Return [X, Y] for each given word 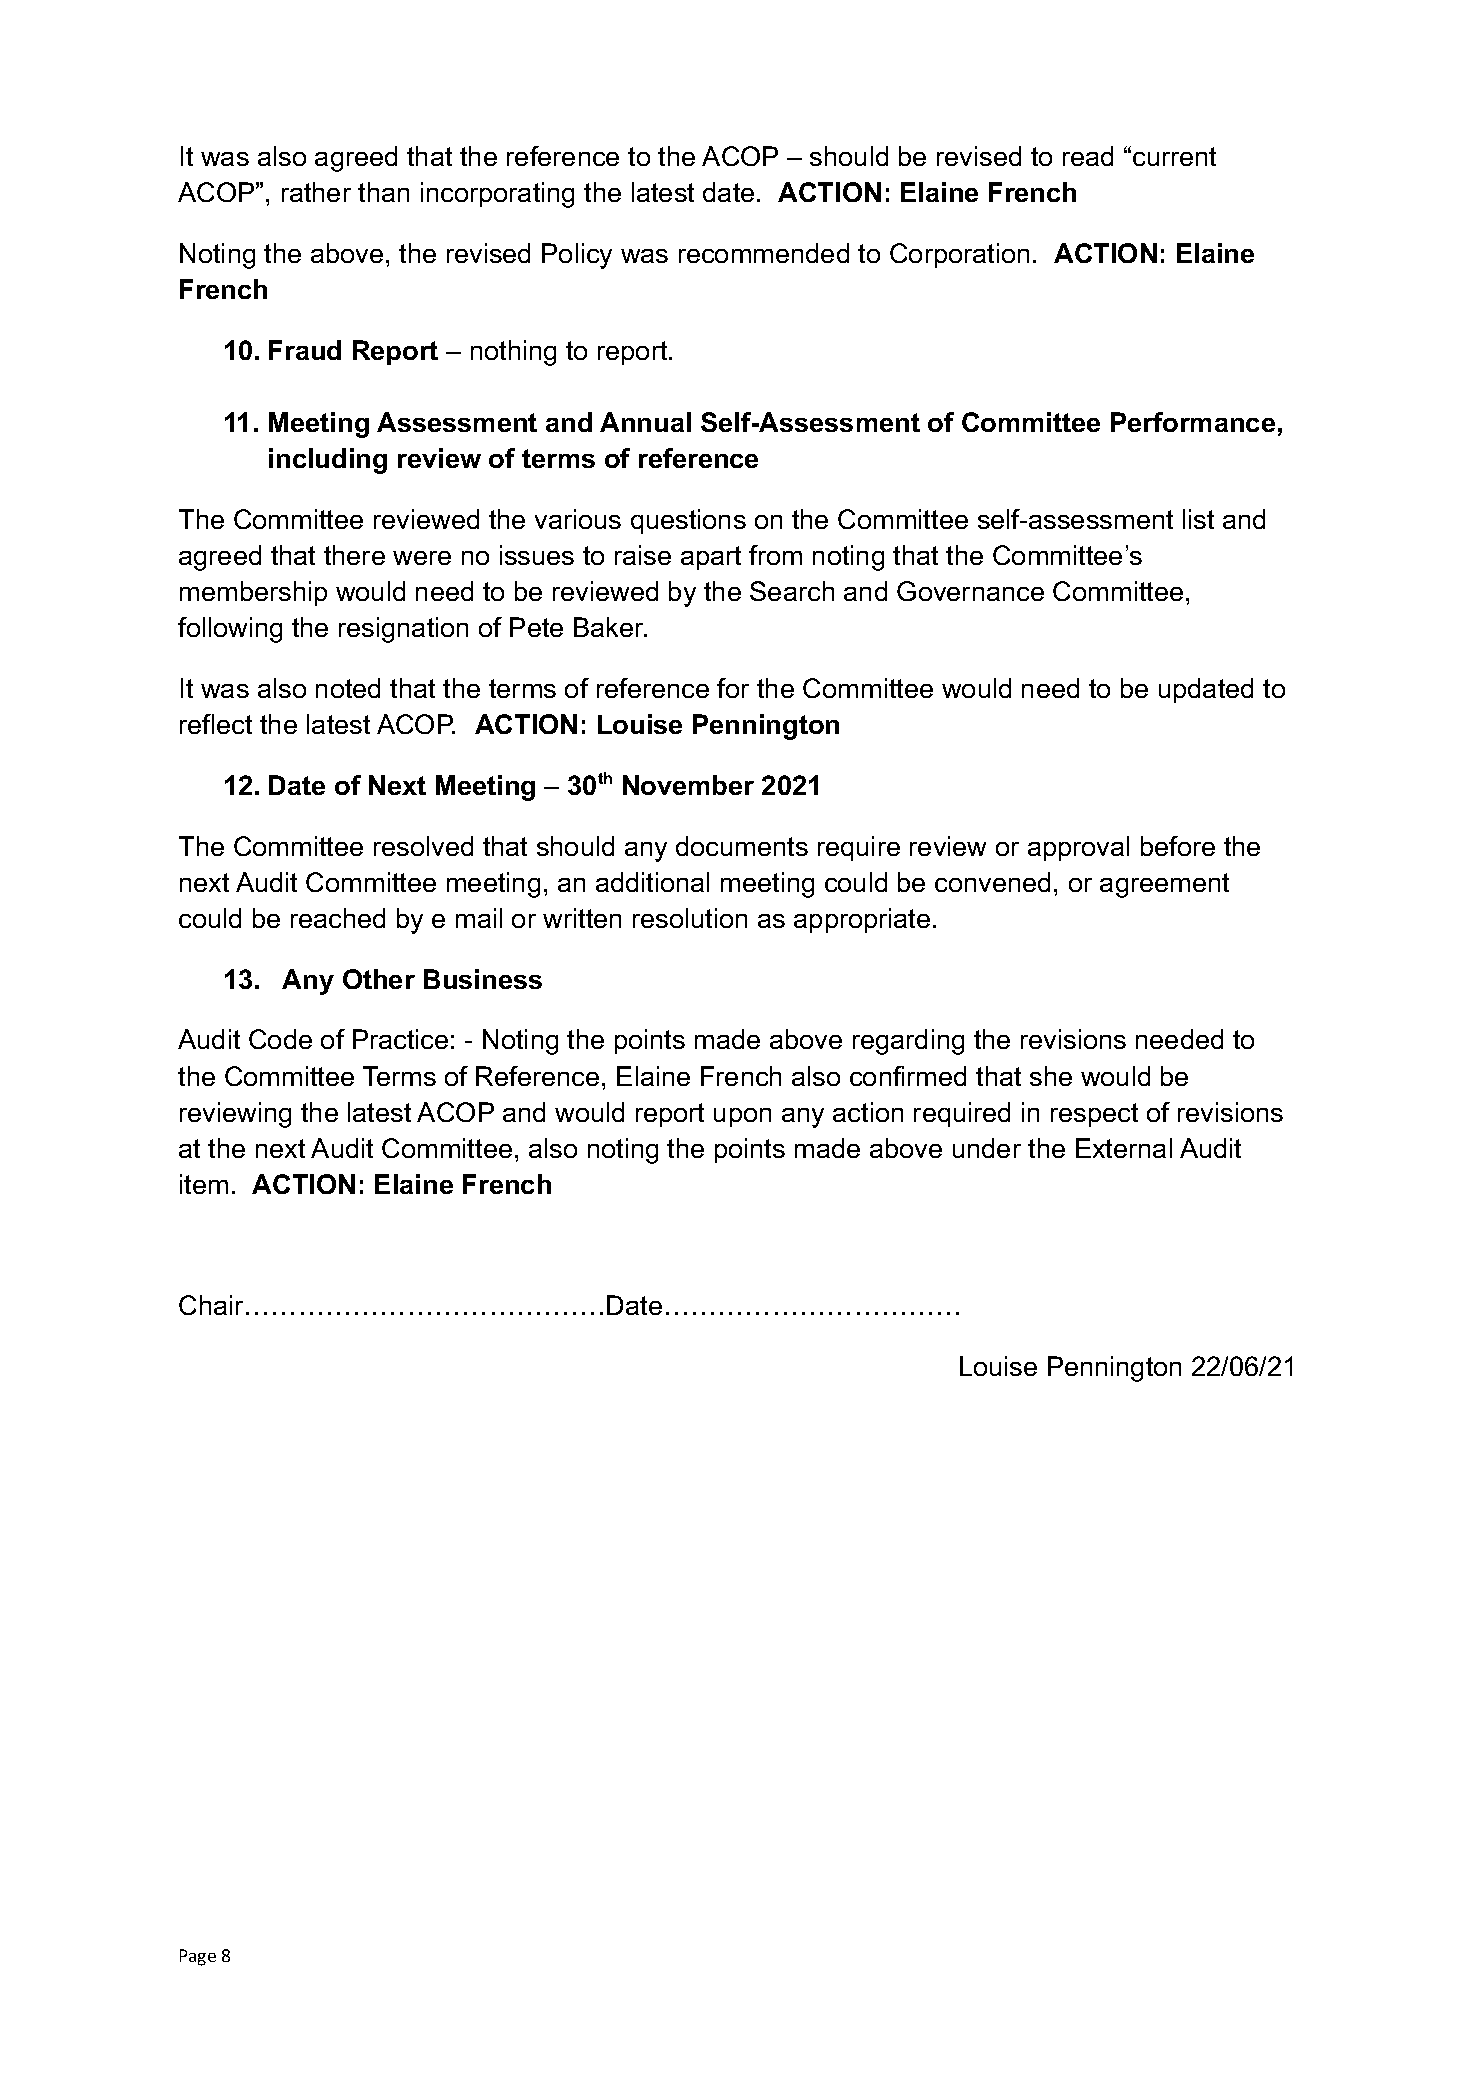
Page [198, 1957]
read [1088, 156]
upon [742, 1117]
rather [316, 192]
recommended [764, 253]
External [1124, 1148]
